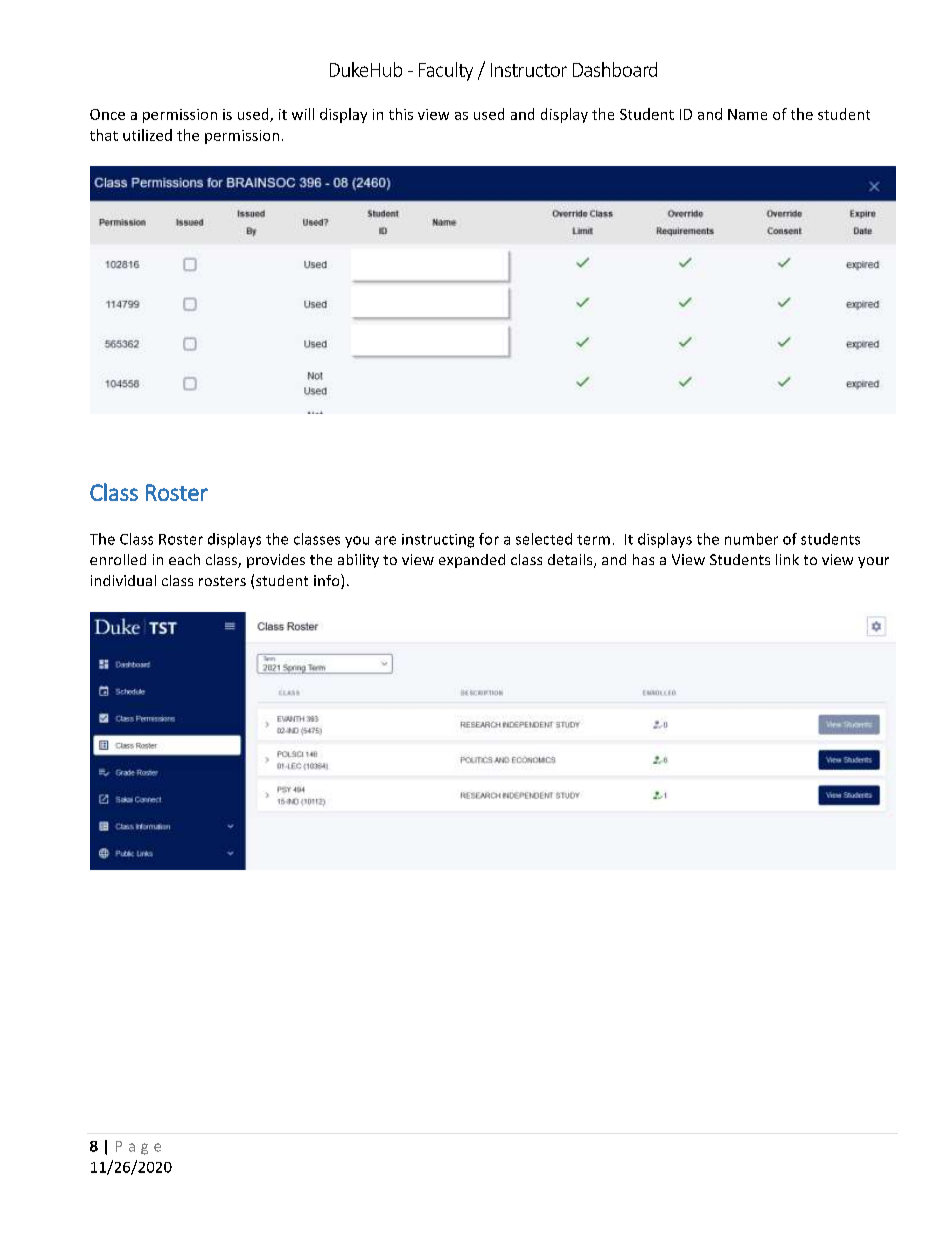  Describe the element at coordinates (184, 559) in the image. I see `each` at that location.
